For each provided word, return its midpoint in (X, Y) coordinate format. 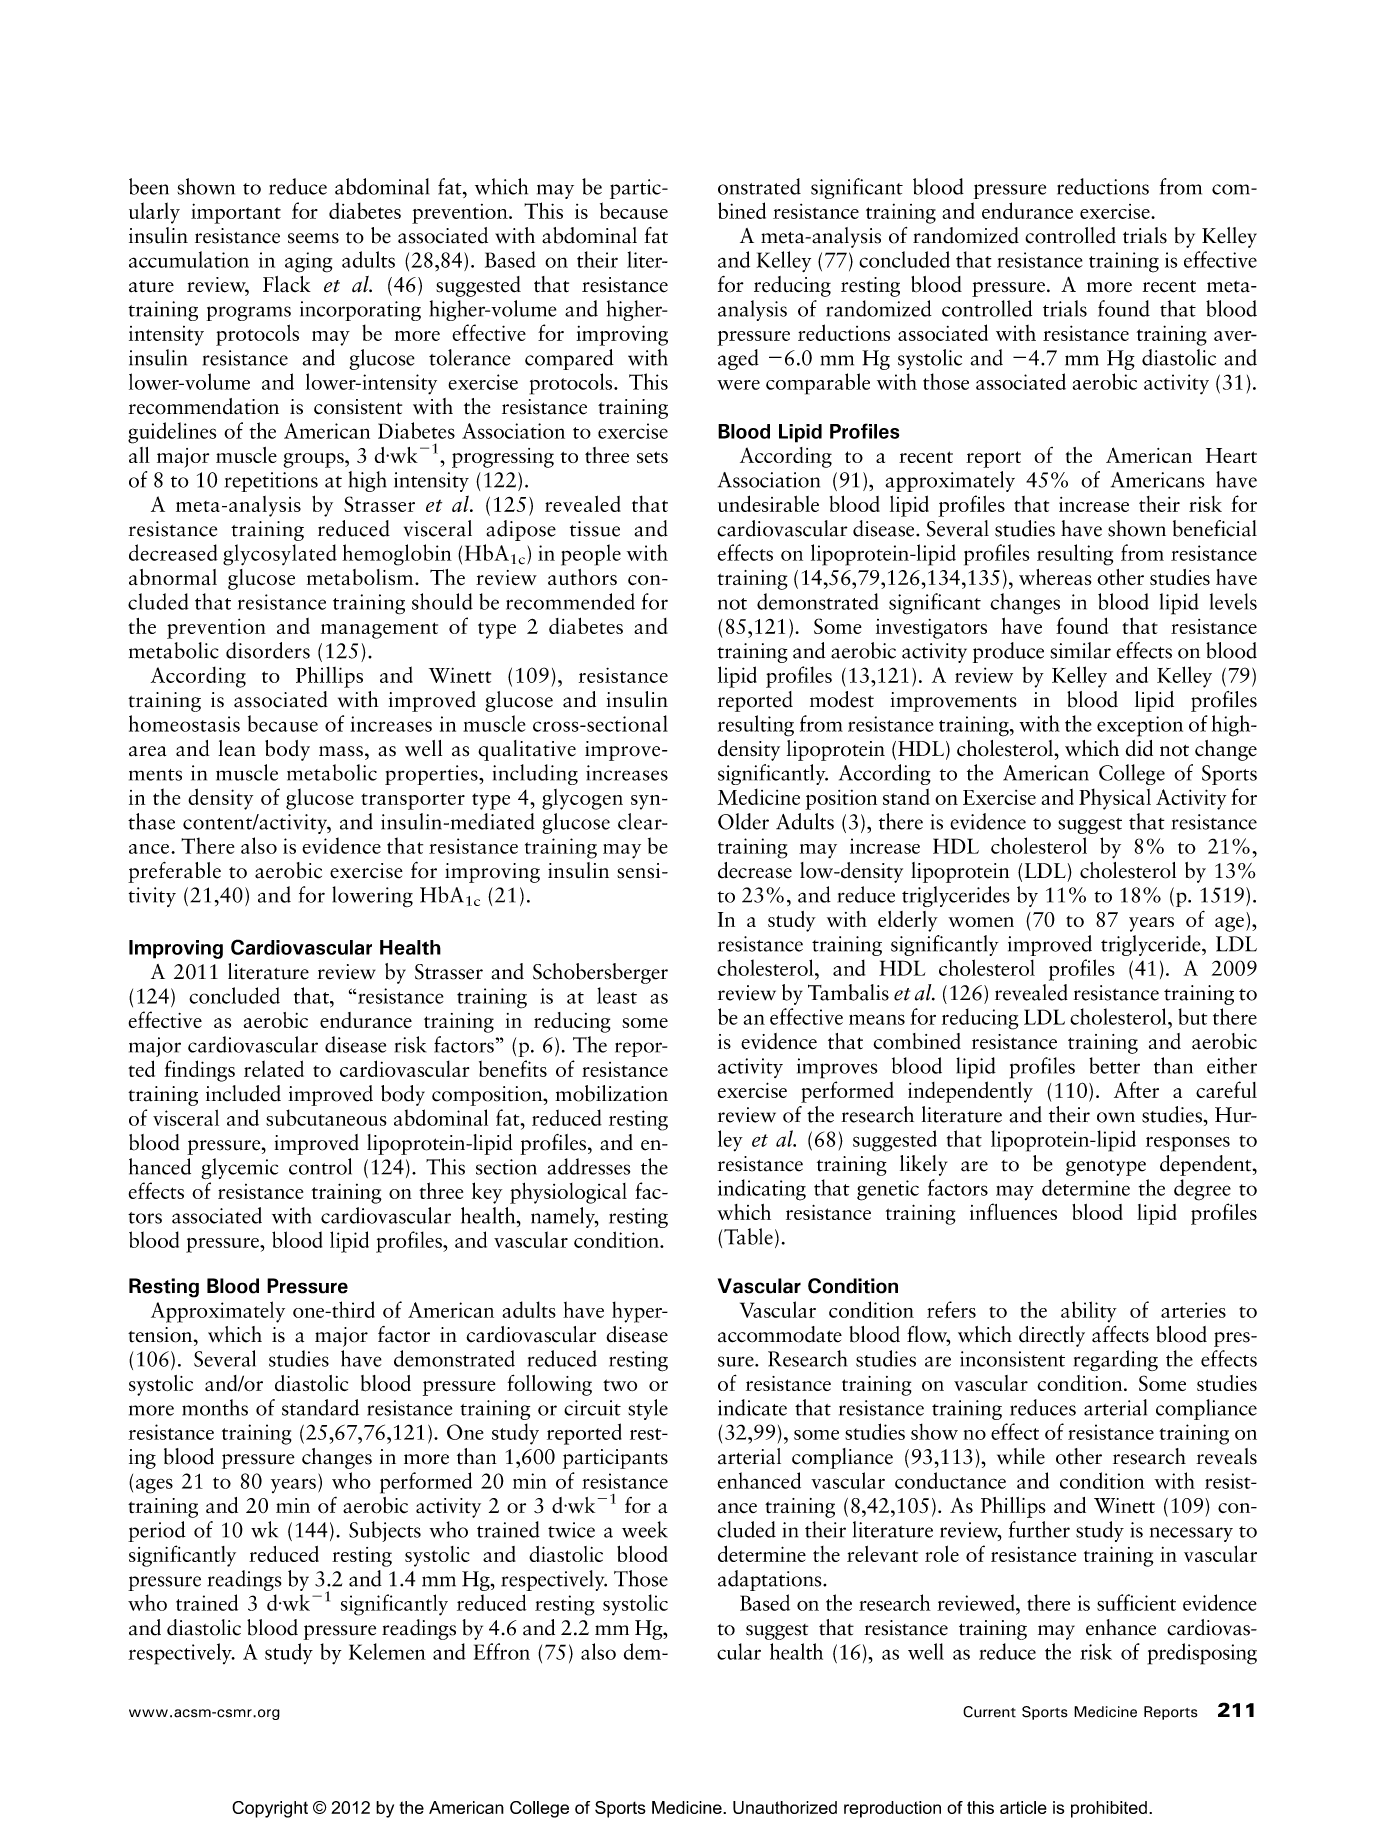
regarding (1116, 1360)
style (648, 1409)
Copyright (270, 1809)
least (617, 995)
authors (582, 577)
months (215, 1407)
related (274, 1068)
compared (569, 359)
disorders (268, 650)
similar (1080, 650)
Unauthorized (785, 1807)
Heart (1231, 455)
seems (313, 238)
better (1114, 1065)
